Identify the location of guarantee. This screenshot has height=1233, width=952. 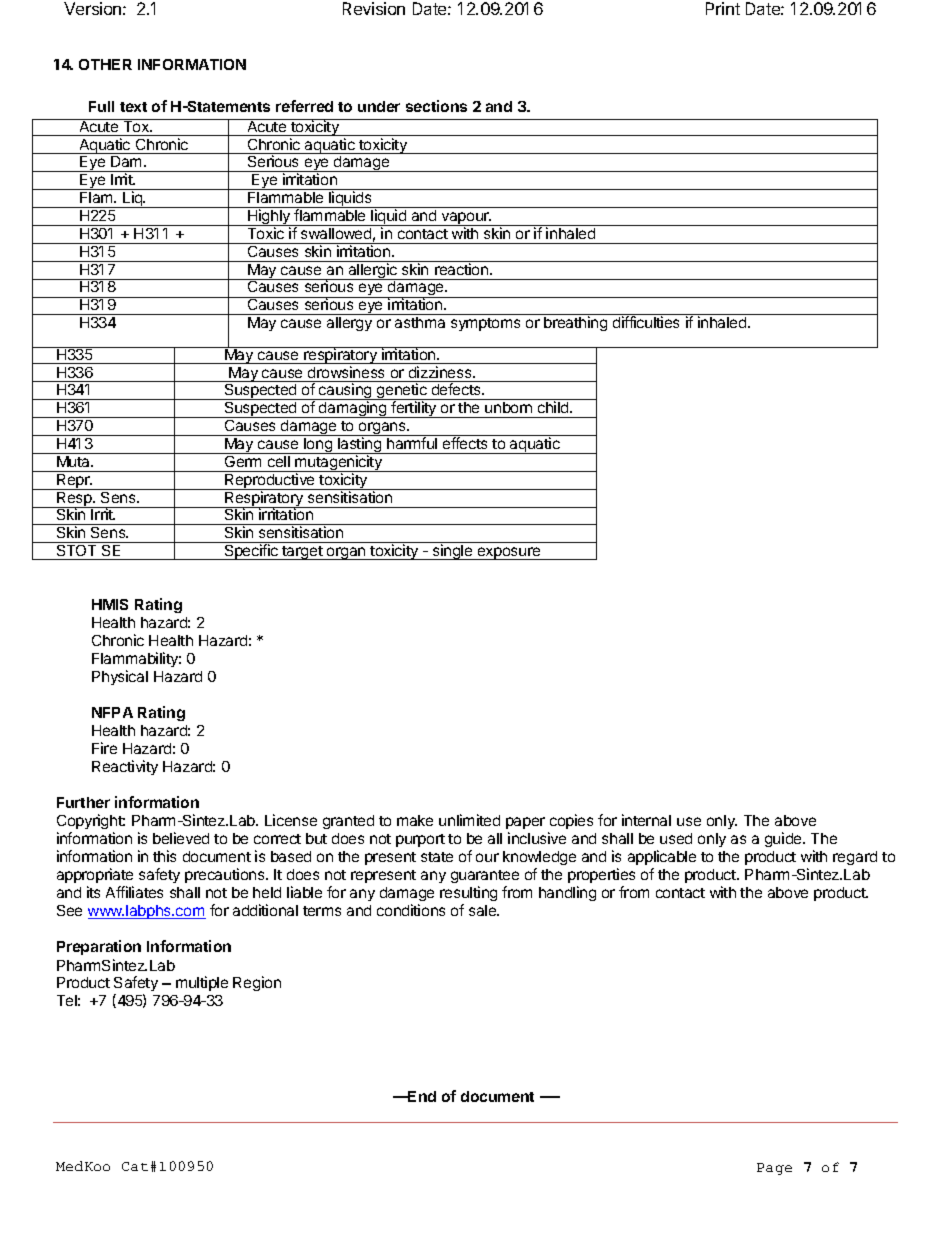
(485, 878).
